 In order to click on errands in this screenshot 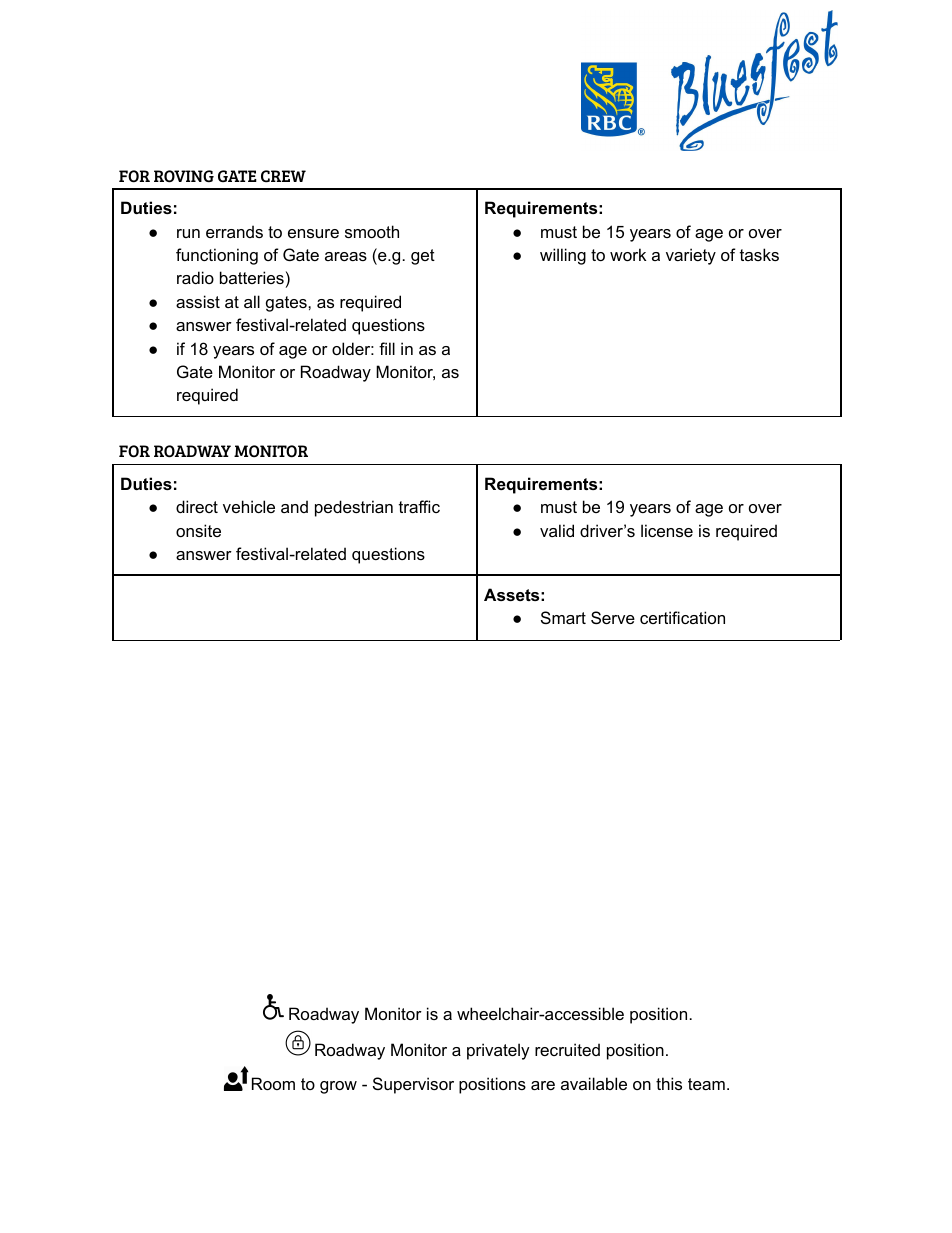, I will do `click(234, 231)`.
